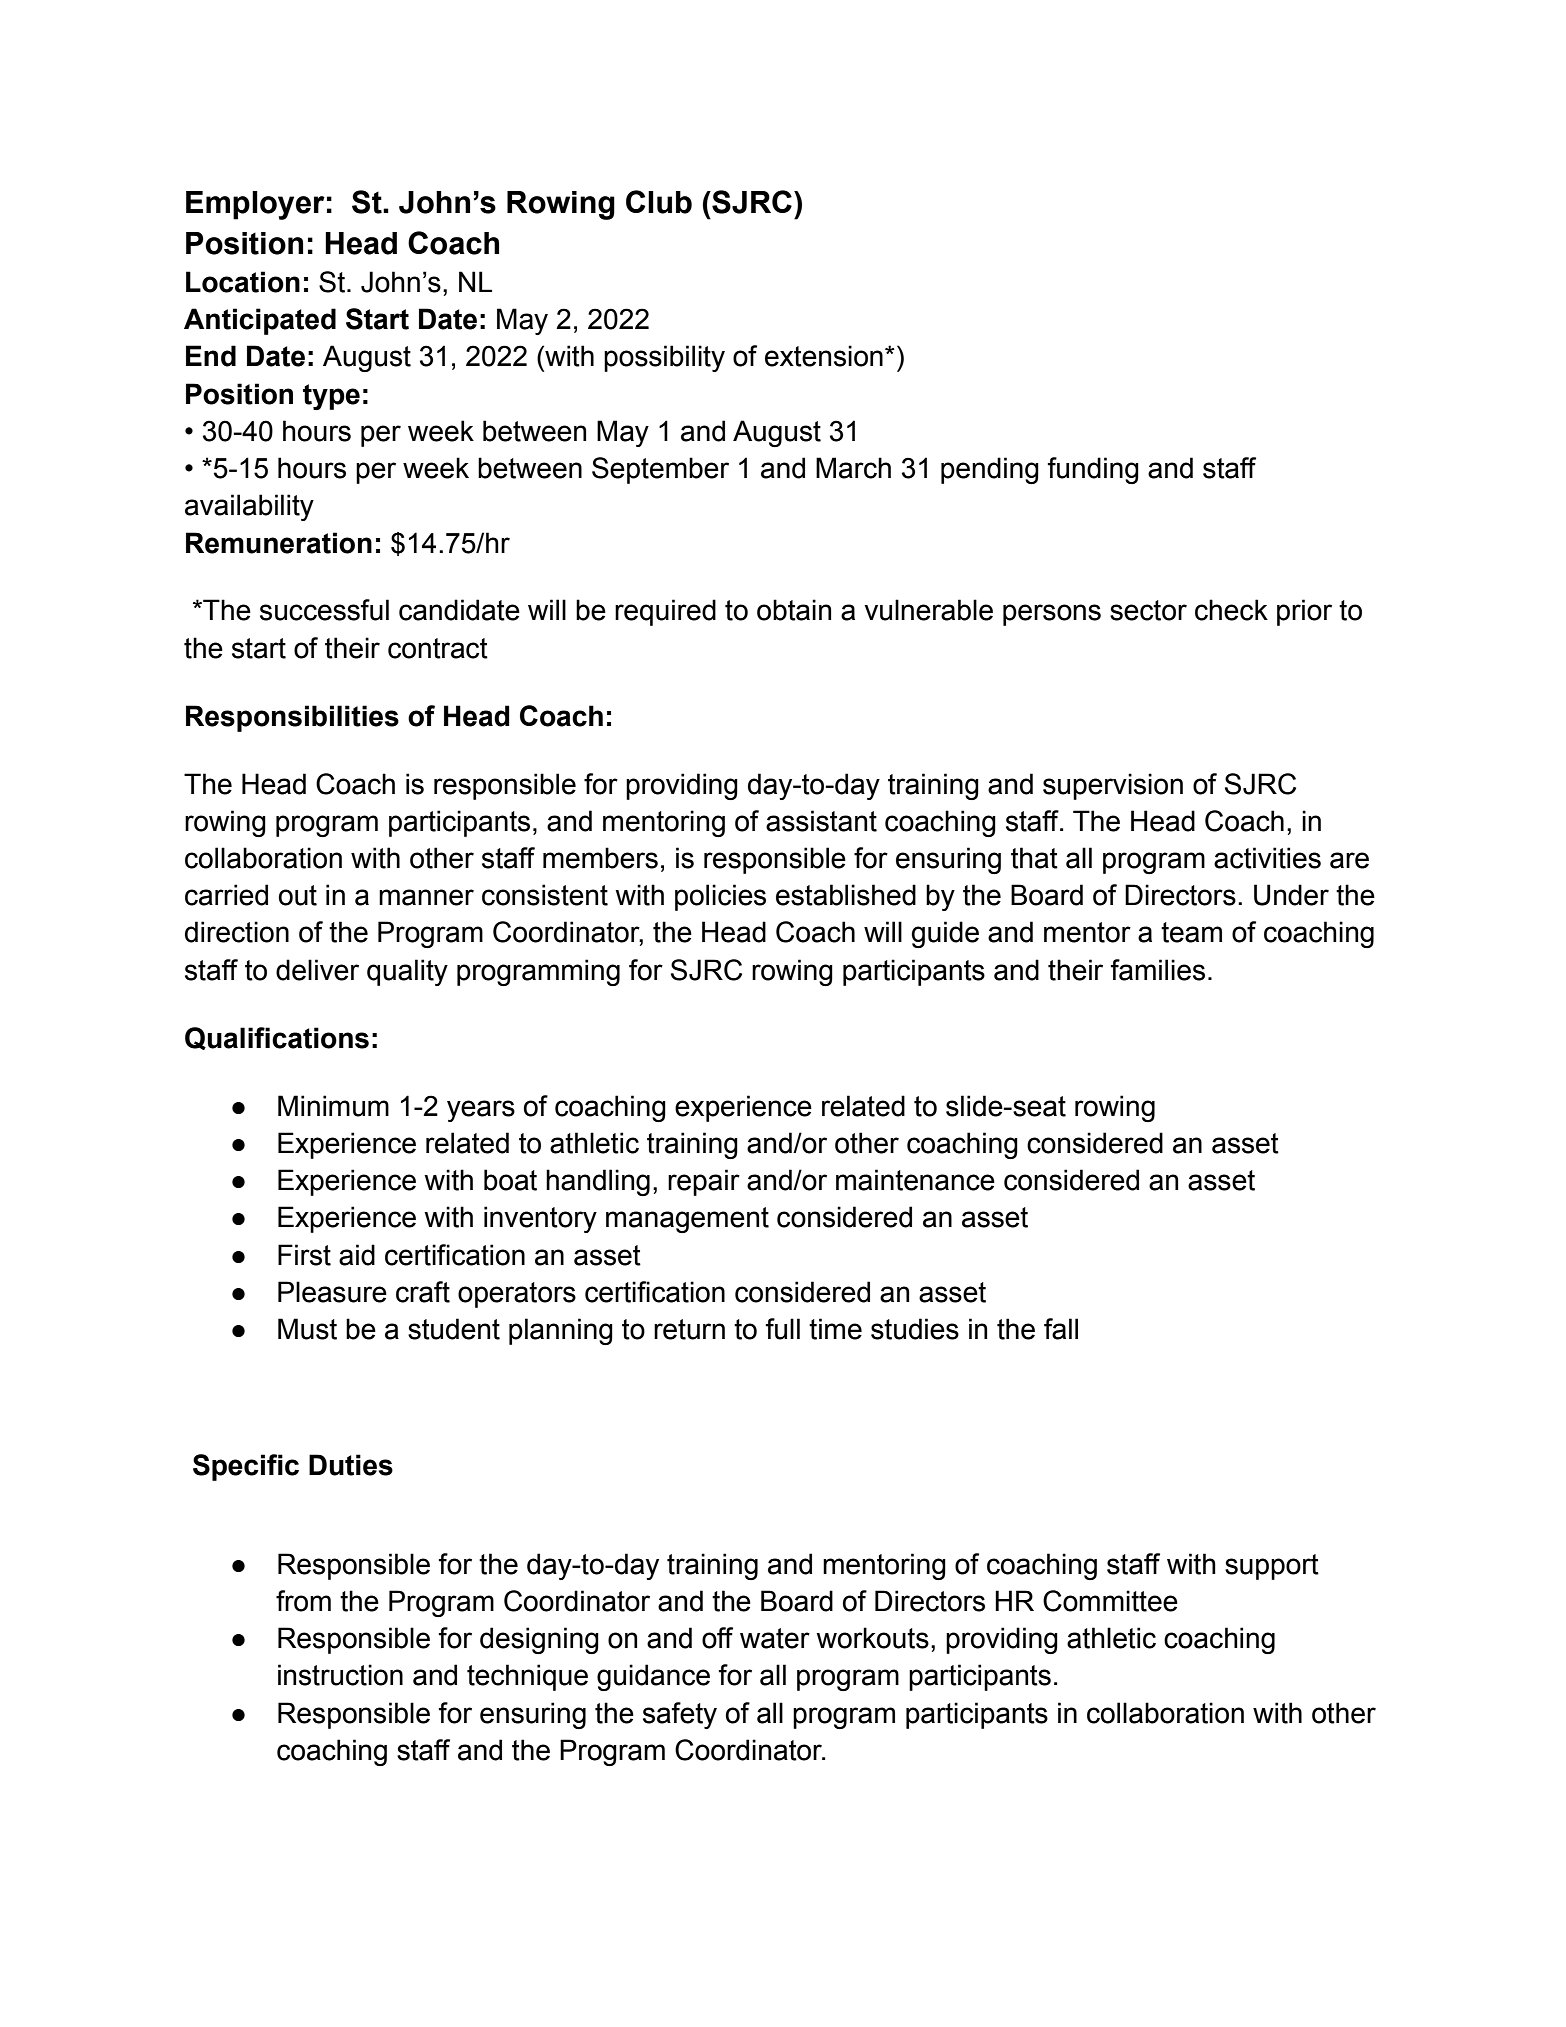  I want to click on repair, so click(704, 1182).
